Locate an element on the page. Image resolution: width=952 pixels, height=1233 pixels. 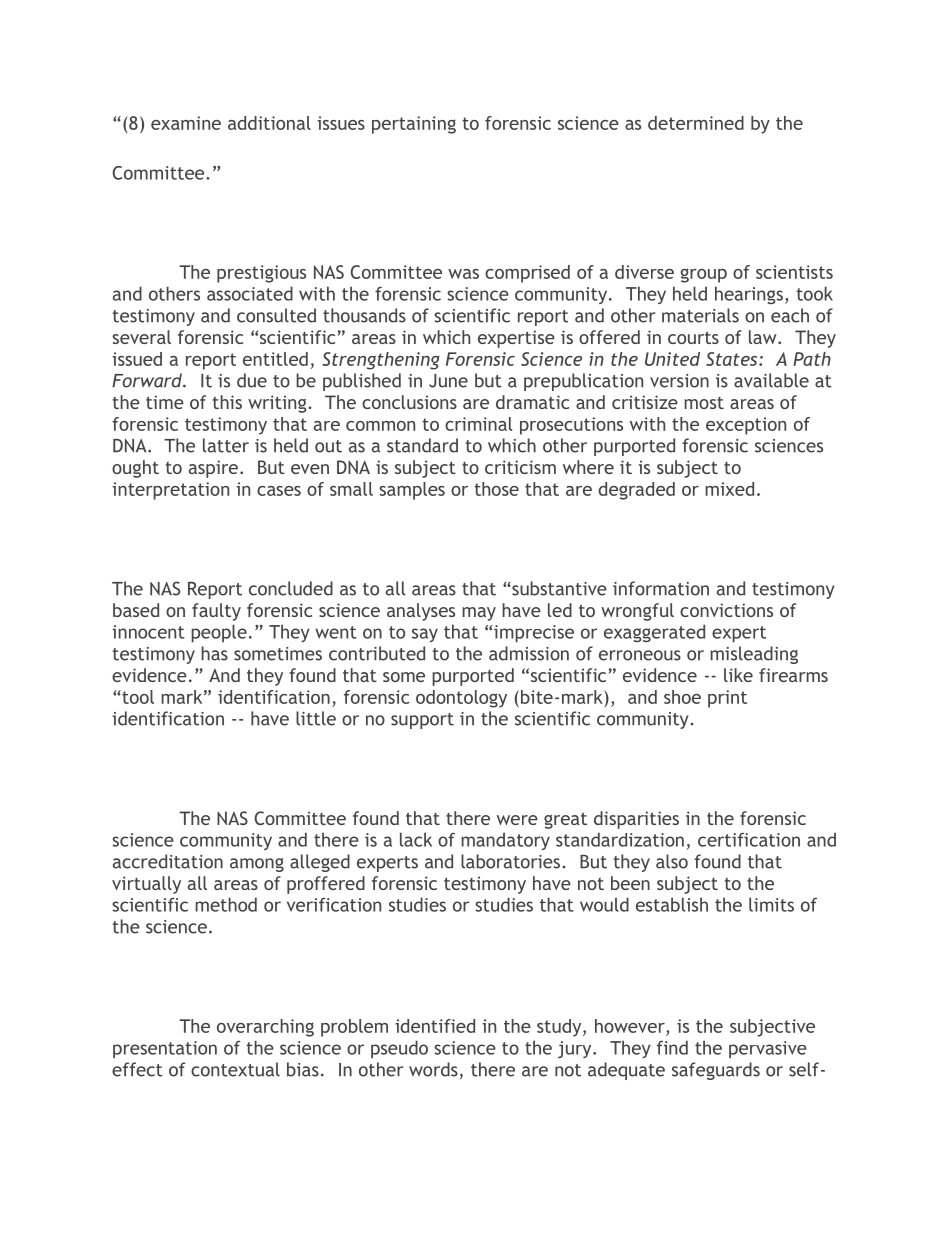
determined is located at coordinates (696, 123).
